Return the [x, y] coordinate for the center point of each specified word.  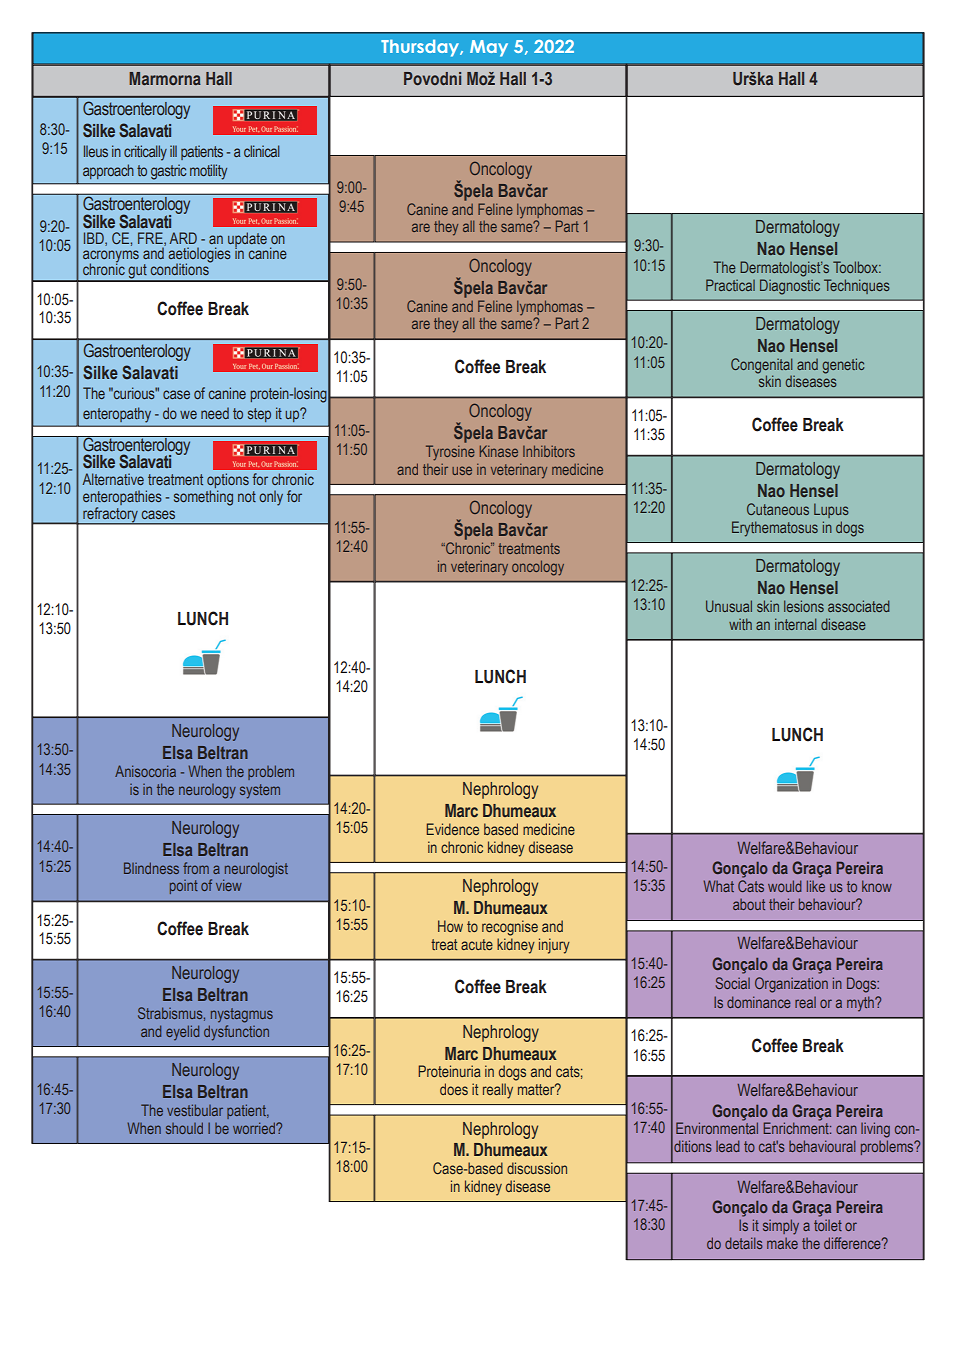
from [196, 868]
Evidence [452, 829]
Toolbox [857, 267]
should [184, 1128]
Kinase [499, 451]
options [228, 482]
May [489, 48]
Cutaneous [778, 509]
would [785, 886]
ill [173, 151]
